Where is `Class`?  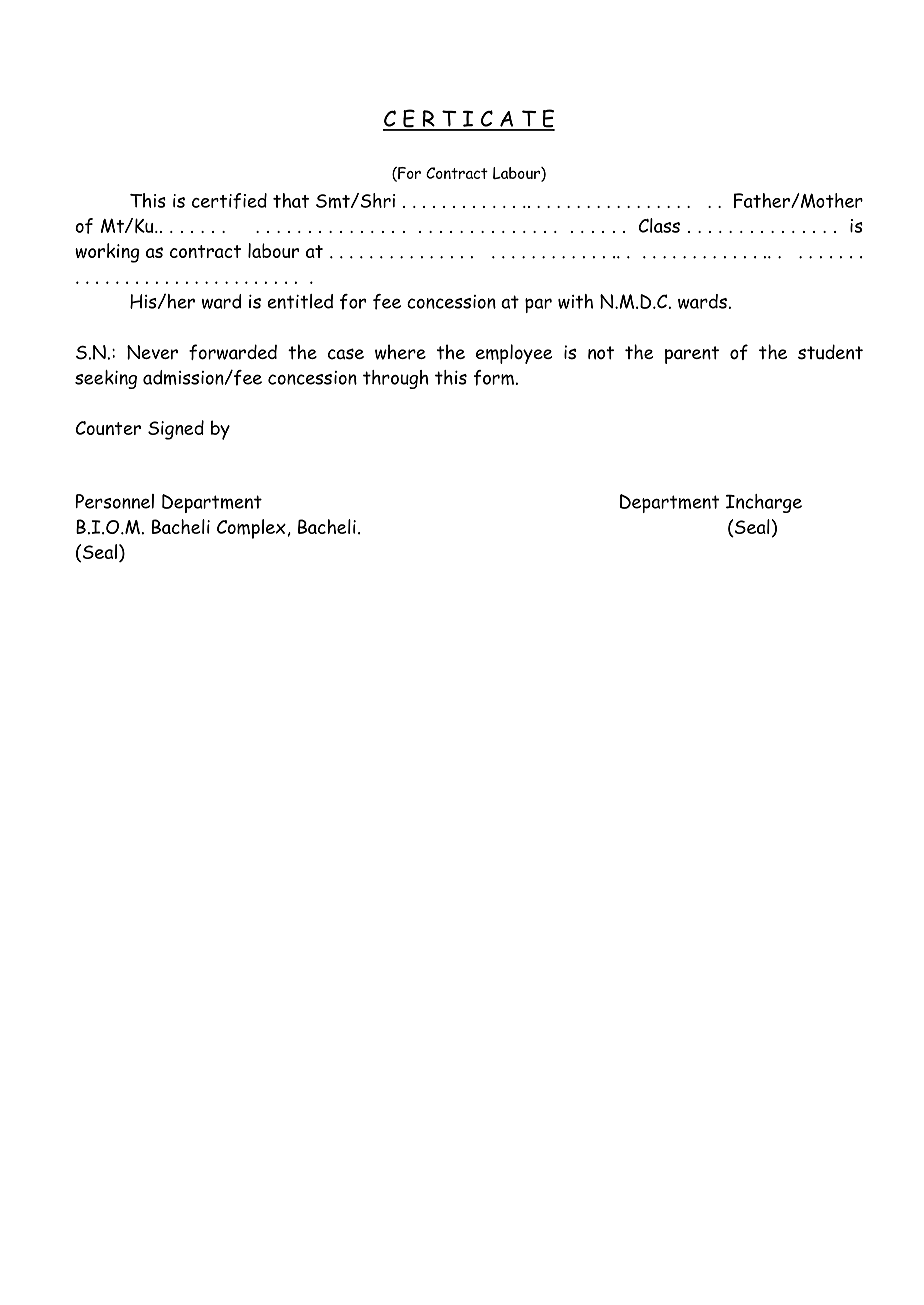 Class is located at coordinates (659, 225).
